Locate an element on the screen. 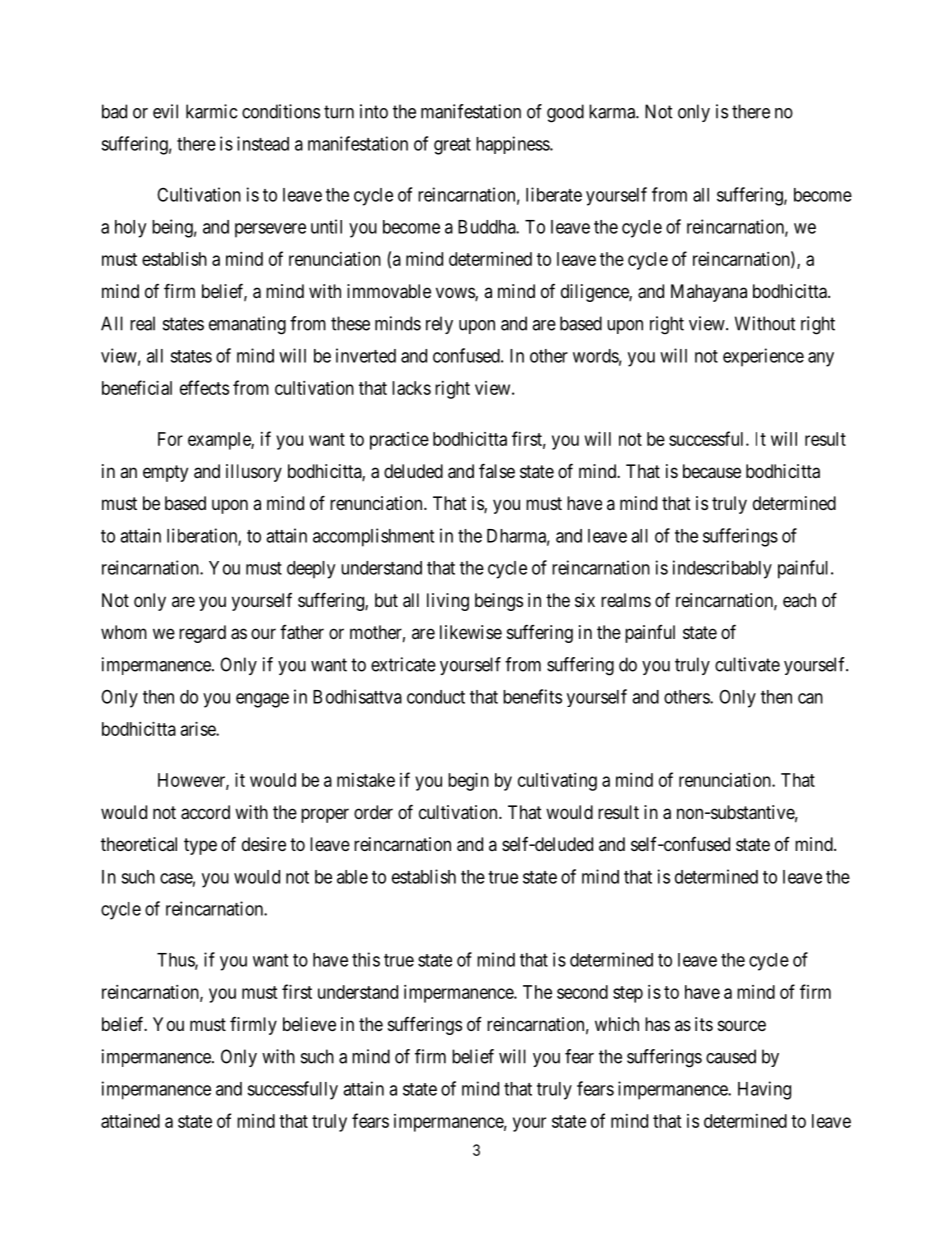 This screenshot has height=1233, width=952. For is located at coordinates (170, 439).
